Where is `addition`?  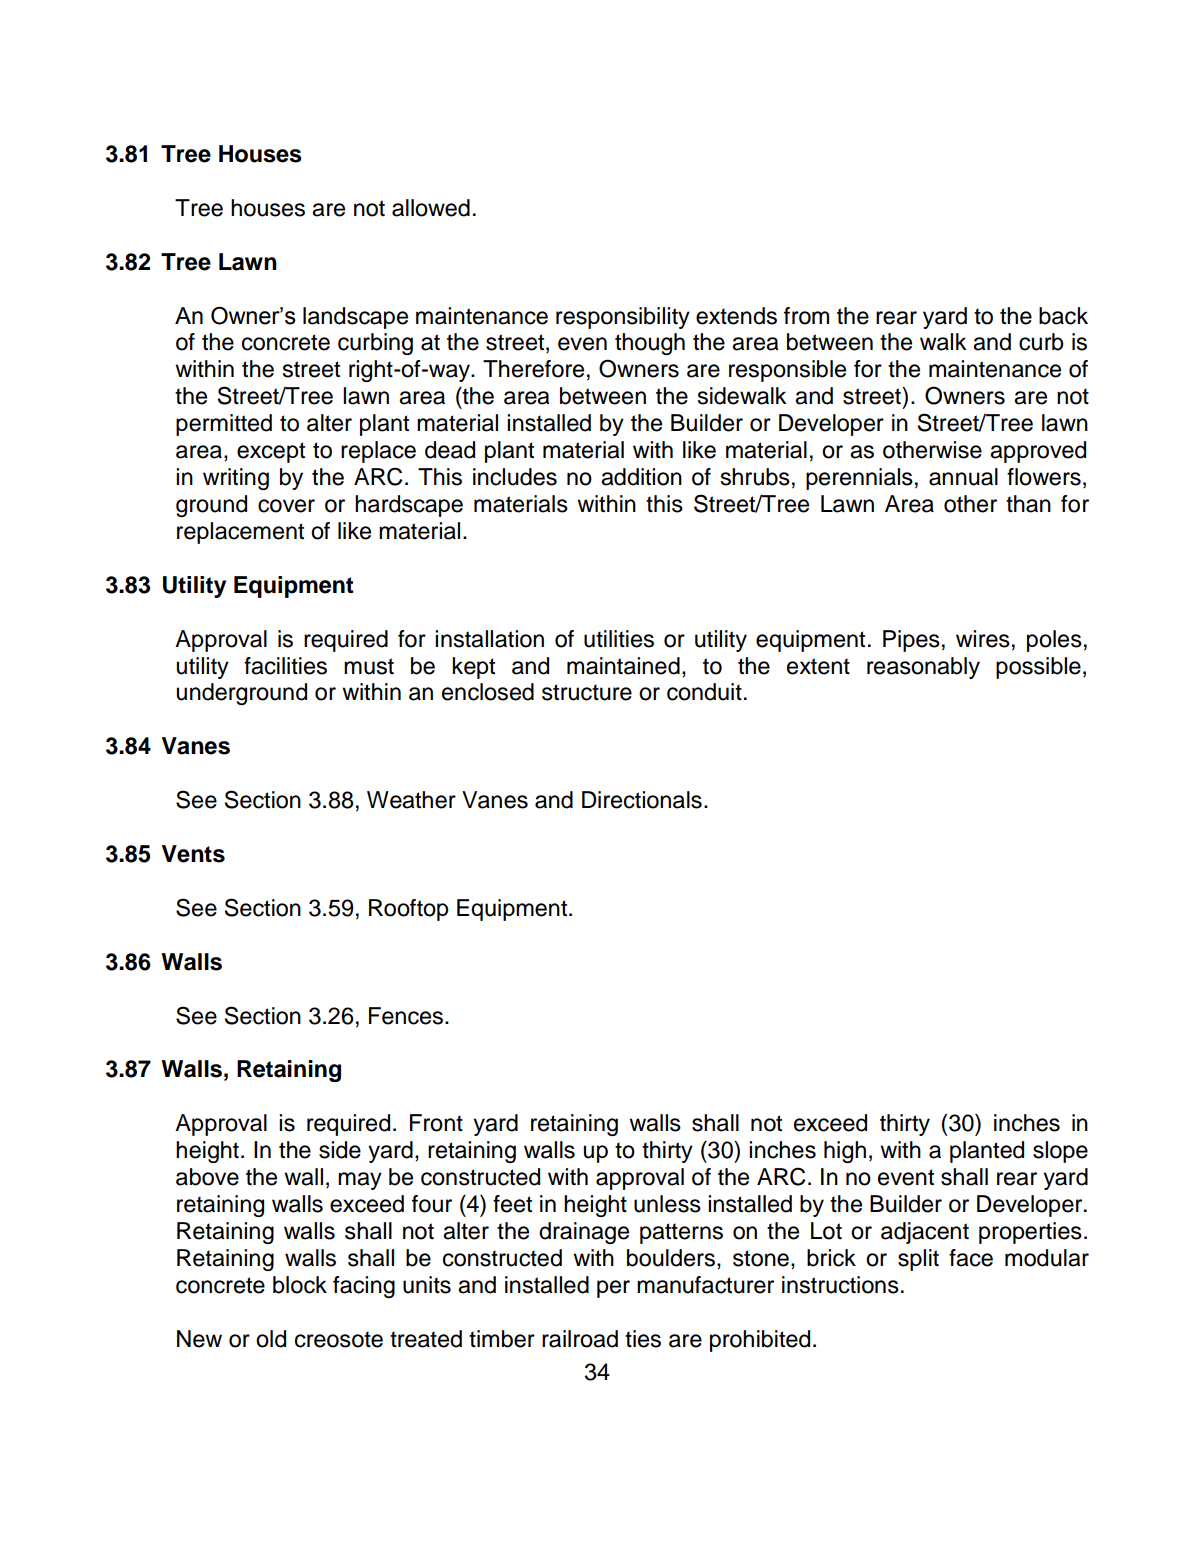 addition is located at coordinates (641, 477).
